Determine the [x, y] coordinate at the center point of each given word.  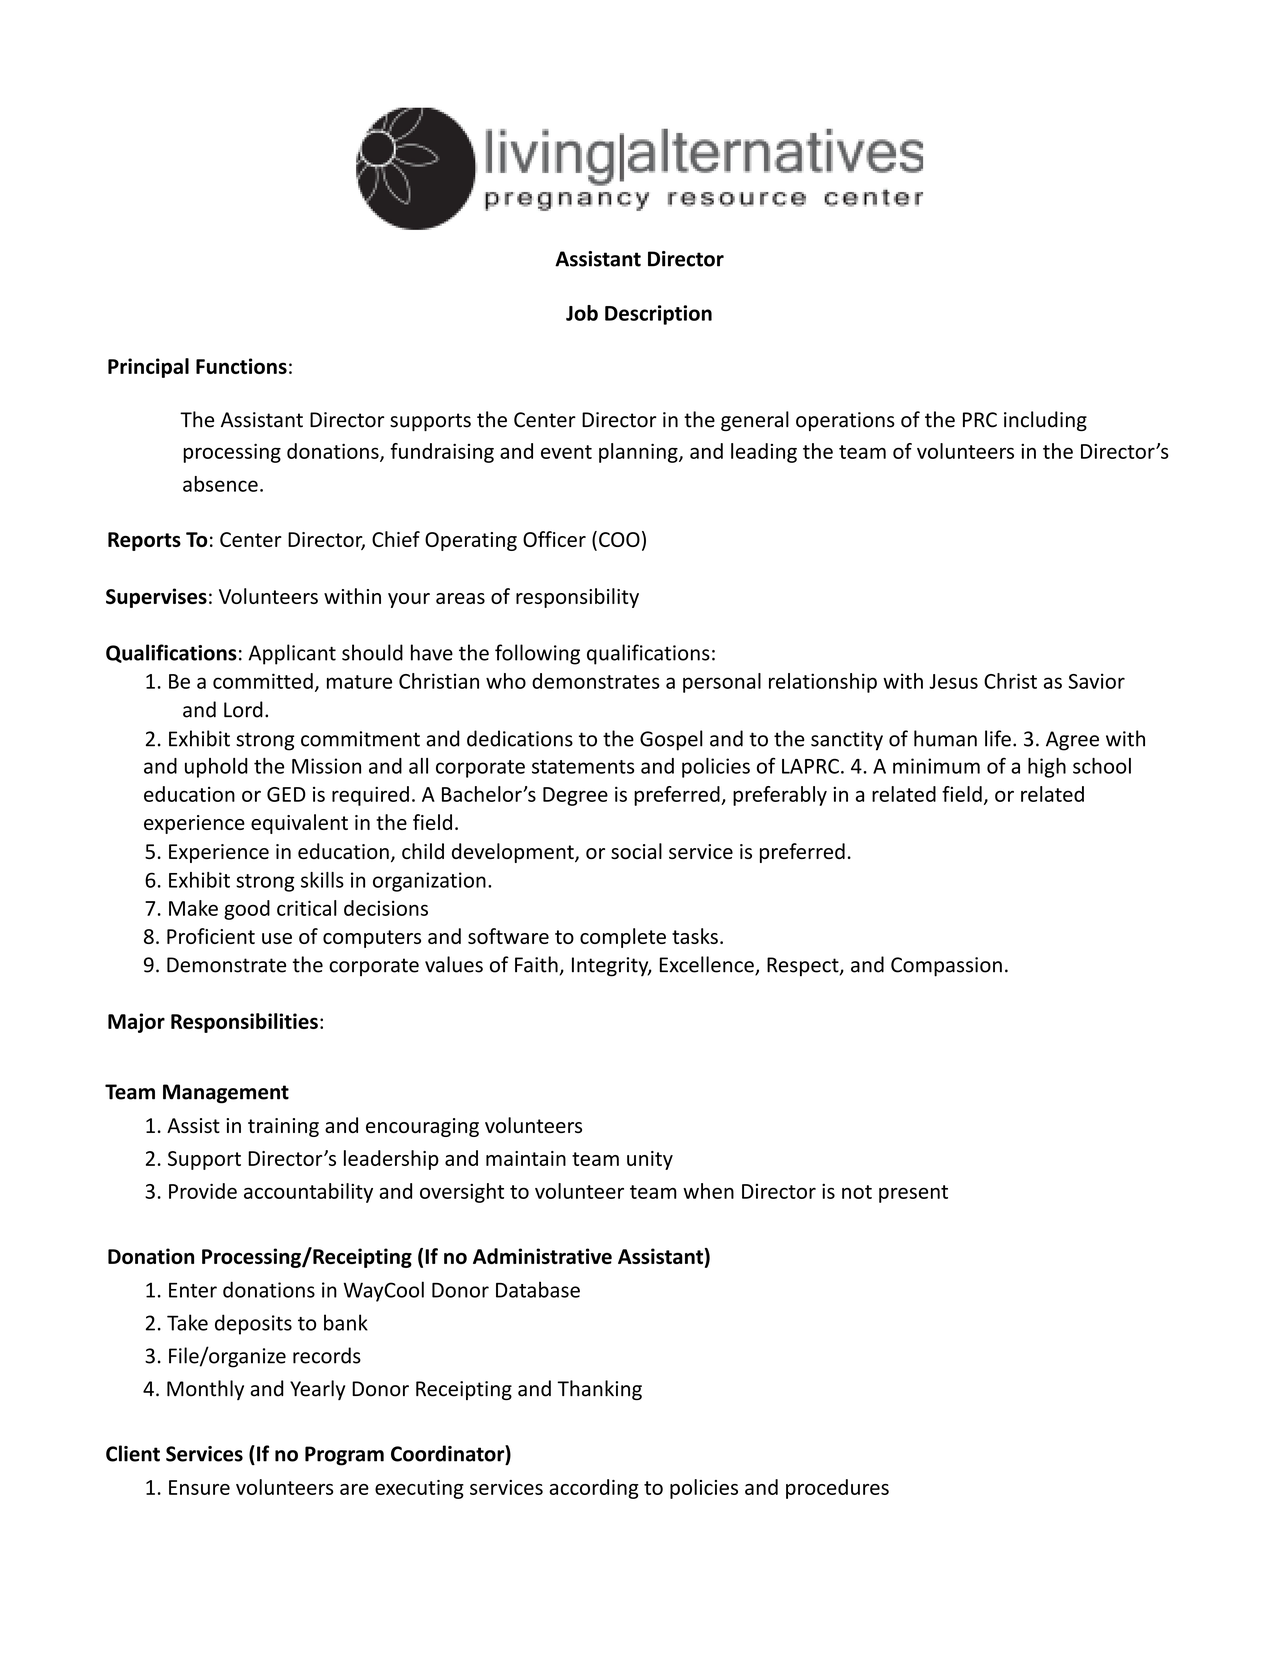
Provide [203, 1191]
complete [623, 938]
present [913, 1194]
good [247, 910]
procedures [837, 1489]
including [1045, 421]
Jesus [953, 681]
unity [650, 1160]
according [594, 1489]
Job [582, 313]
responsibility [577, 598]
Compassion [946, 967]
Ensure [199, 1487]
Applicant [292, 654]
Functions [241, 366]
